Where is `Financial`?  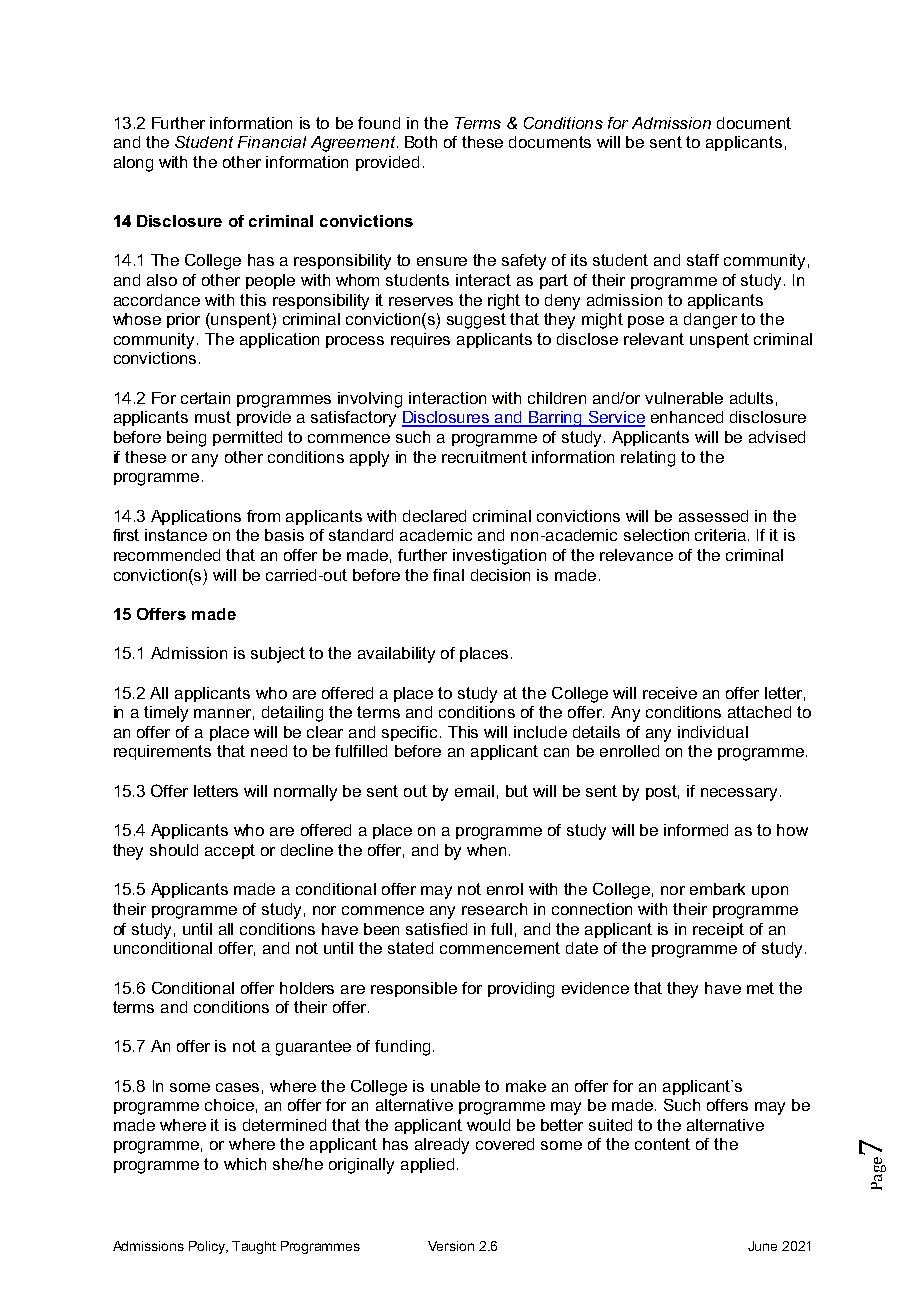 Financial is located at coordinates (272, 142).
